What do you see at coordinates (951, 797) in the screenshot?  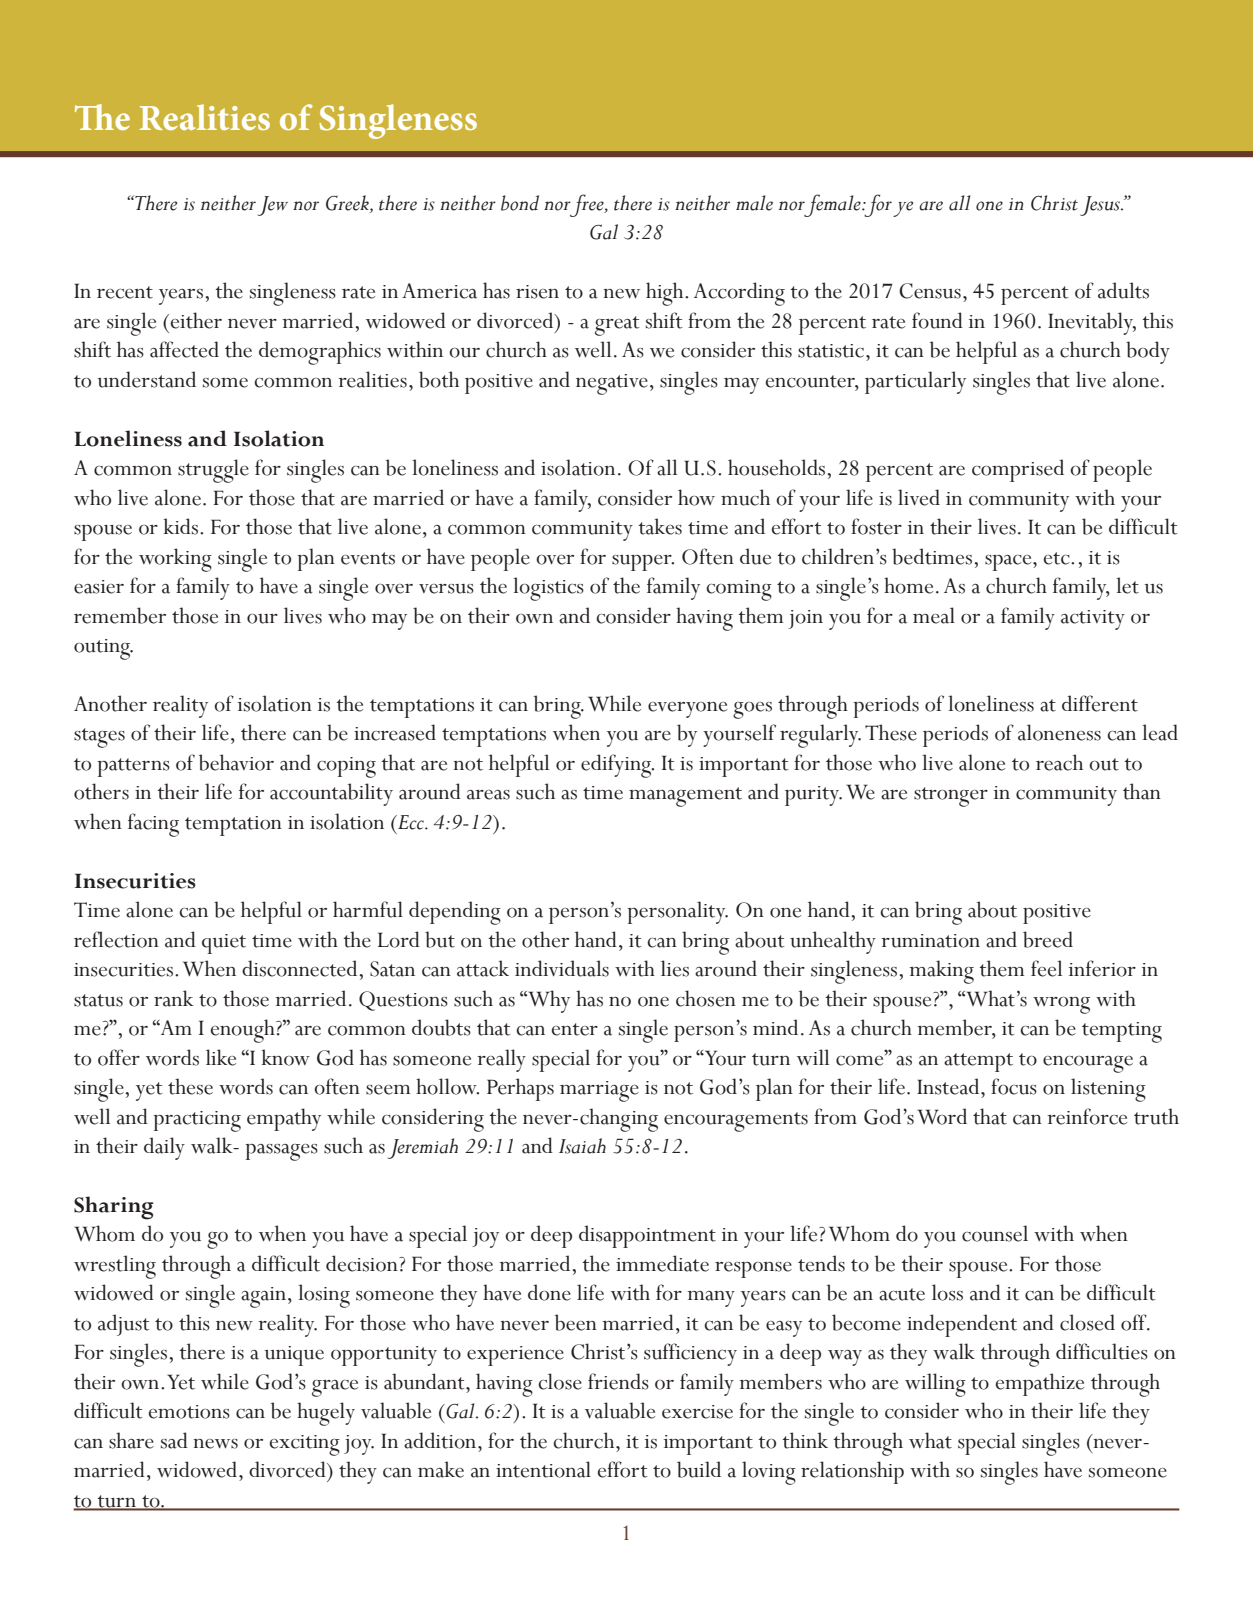 I see `stronger` at bounding box center [951, 797].
